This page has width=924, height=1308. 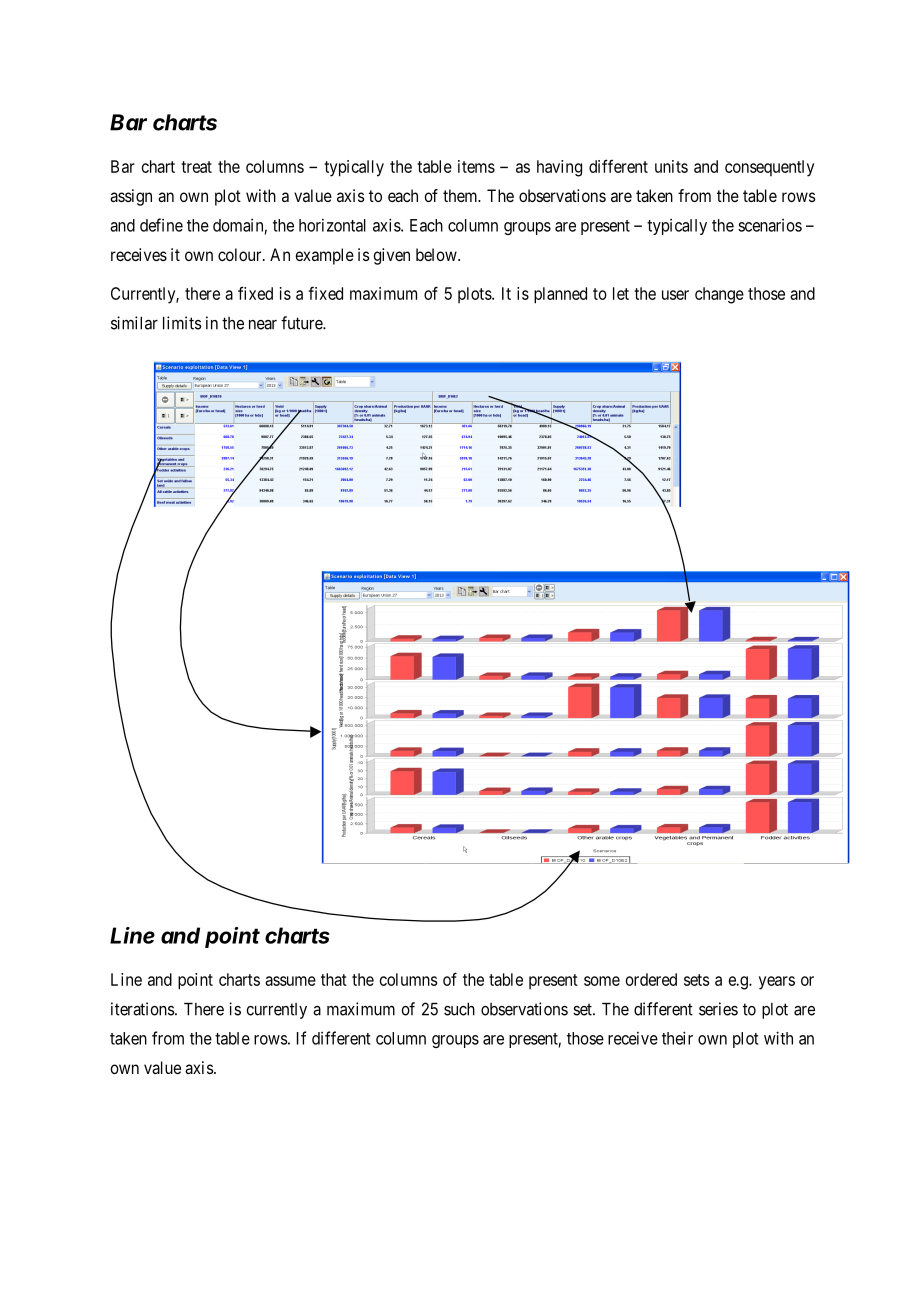 What do you see at coordinates (290, 981) in the page?
I see `assume` at bounding box center [290, 981].
